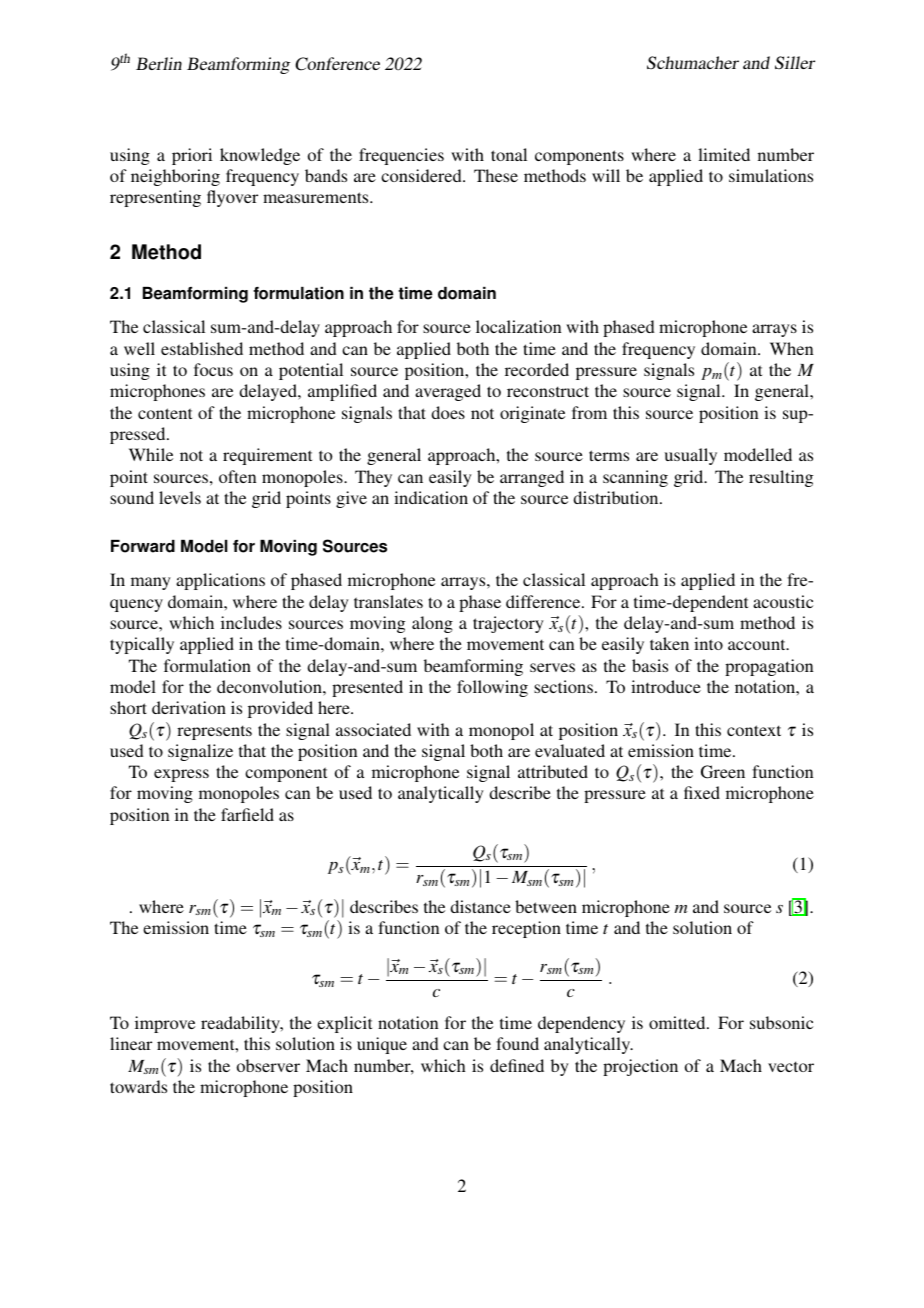 The image size is (924, 1308). I want to click on readability, so click(241, 1024).
